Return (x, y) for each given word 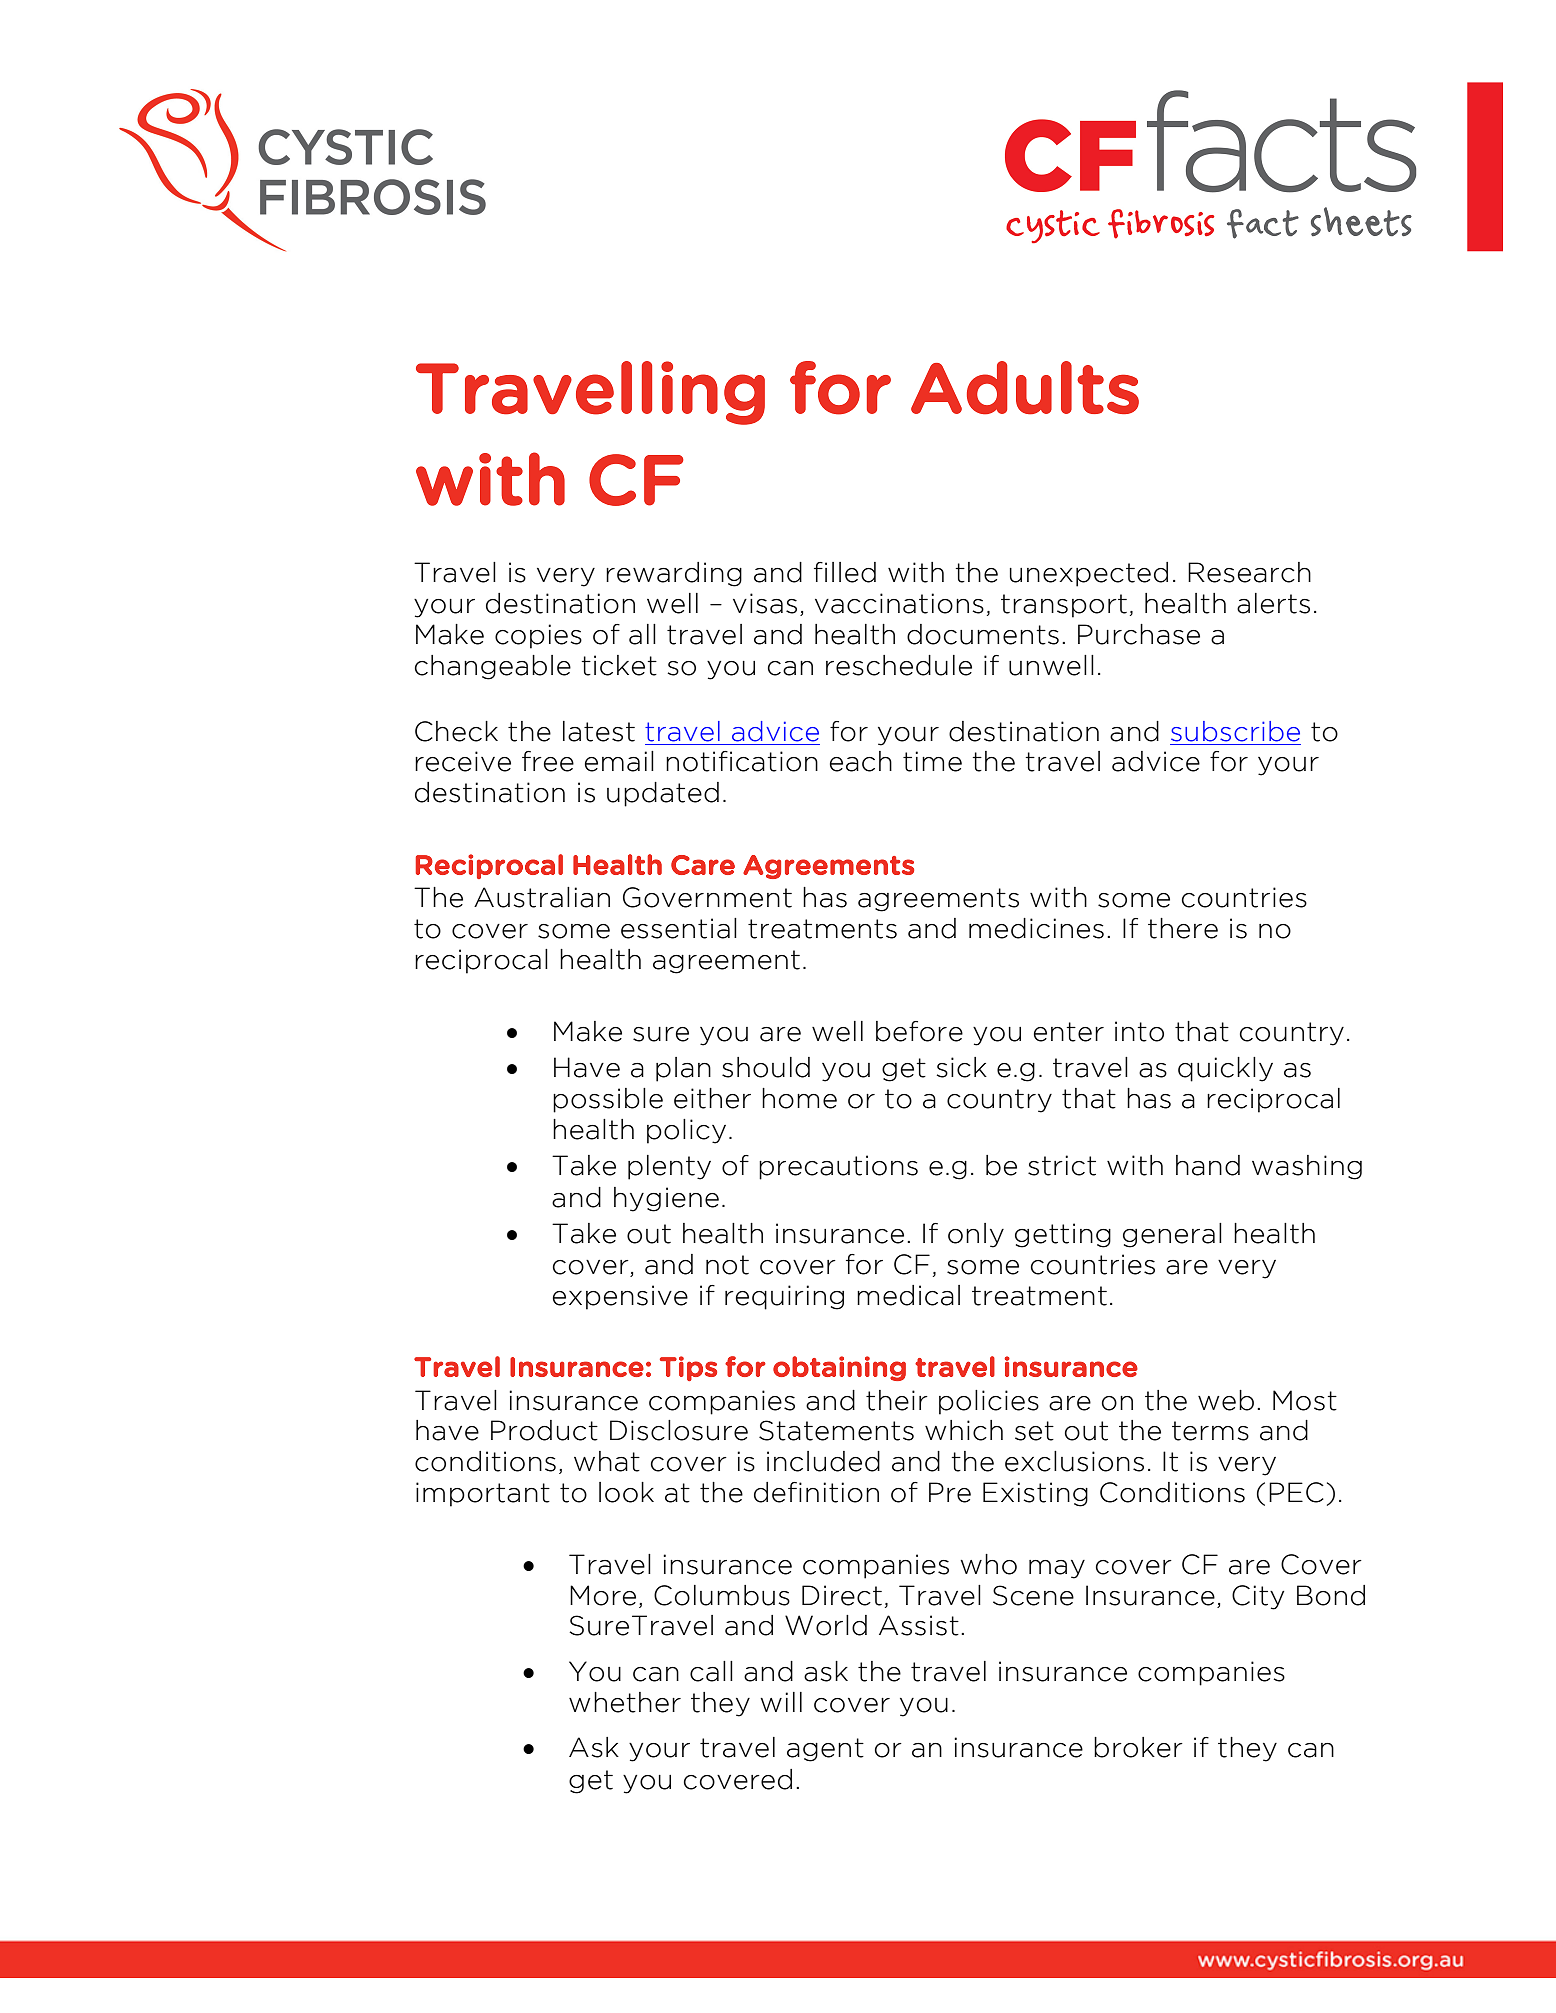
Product (544, 1430)
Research (1249, 572)
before (919, 1031)
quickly (1225, 1069)
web (1226, 1400)
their (897, 1400)
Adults (1025, 388)
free (548, 761)
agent (825, 1750)
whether (625, 1702)
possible (608, 1100)
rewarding (674, 574)
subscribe (1235, 731)
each (861, 761)
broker (1138, 1747)
